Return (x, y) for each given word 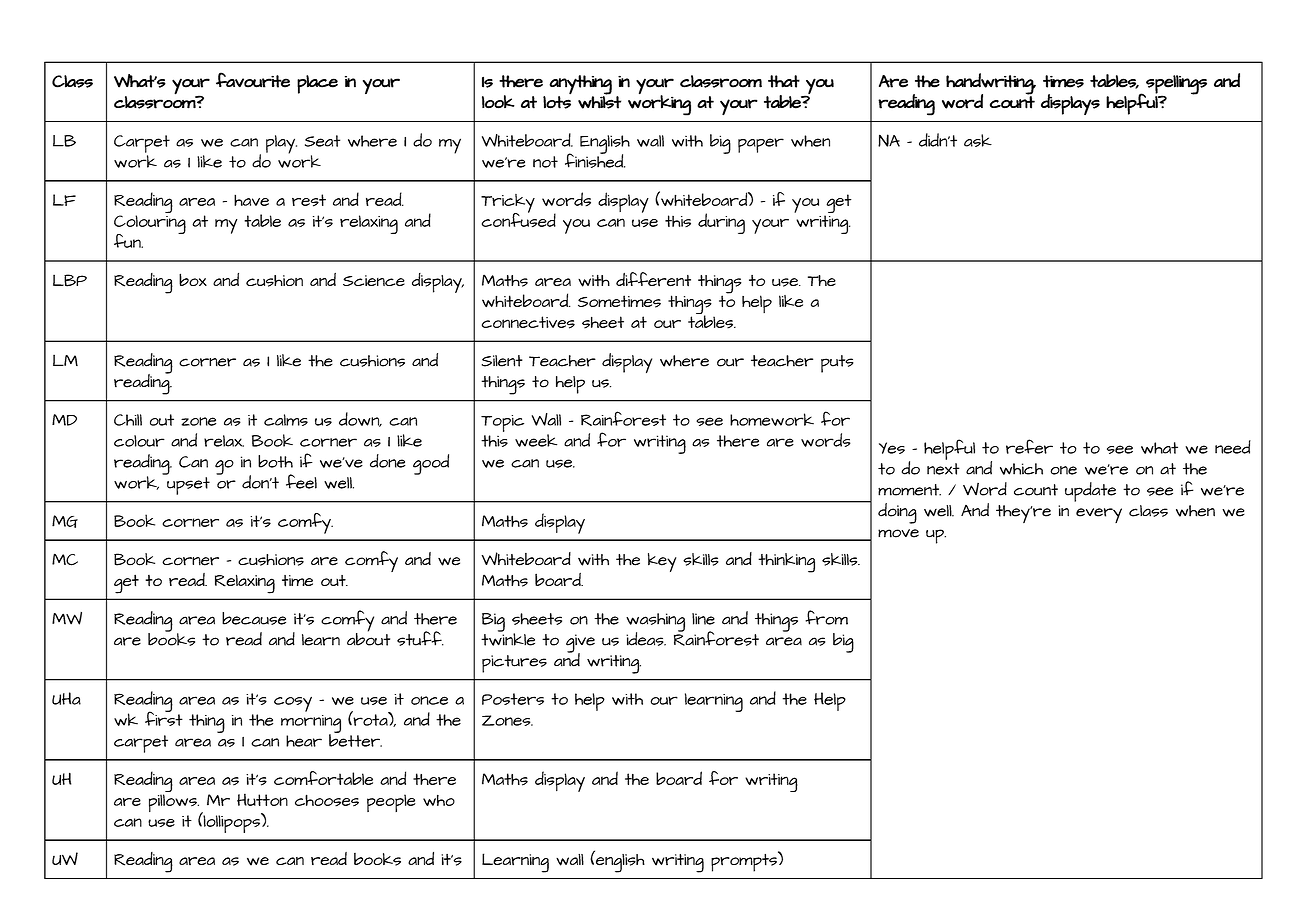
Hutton (262, 799)
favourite (253, 80)
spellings (1175, 86)
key (662, 562)
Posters (513, 699)
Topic (502, 423)
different (653, 279)
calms (286, 420)
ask (978, 140)
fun (128, 241)
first (164, 717)
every (1099, 515)
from (826, 617)
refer (1029, 446)
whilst (599, 101)
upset (187, 484)
